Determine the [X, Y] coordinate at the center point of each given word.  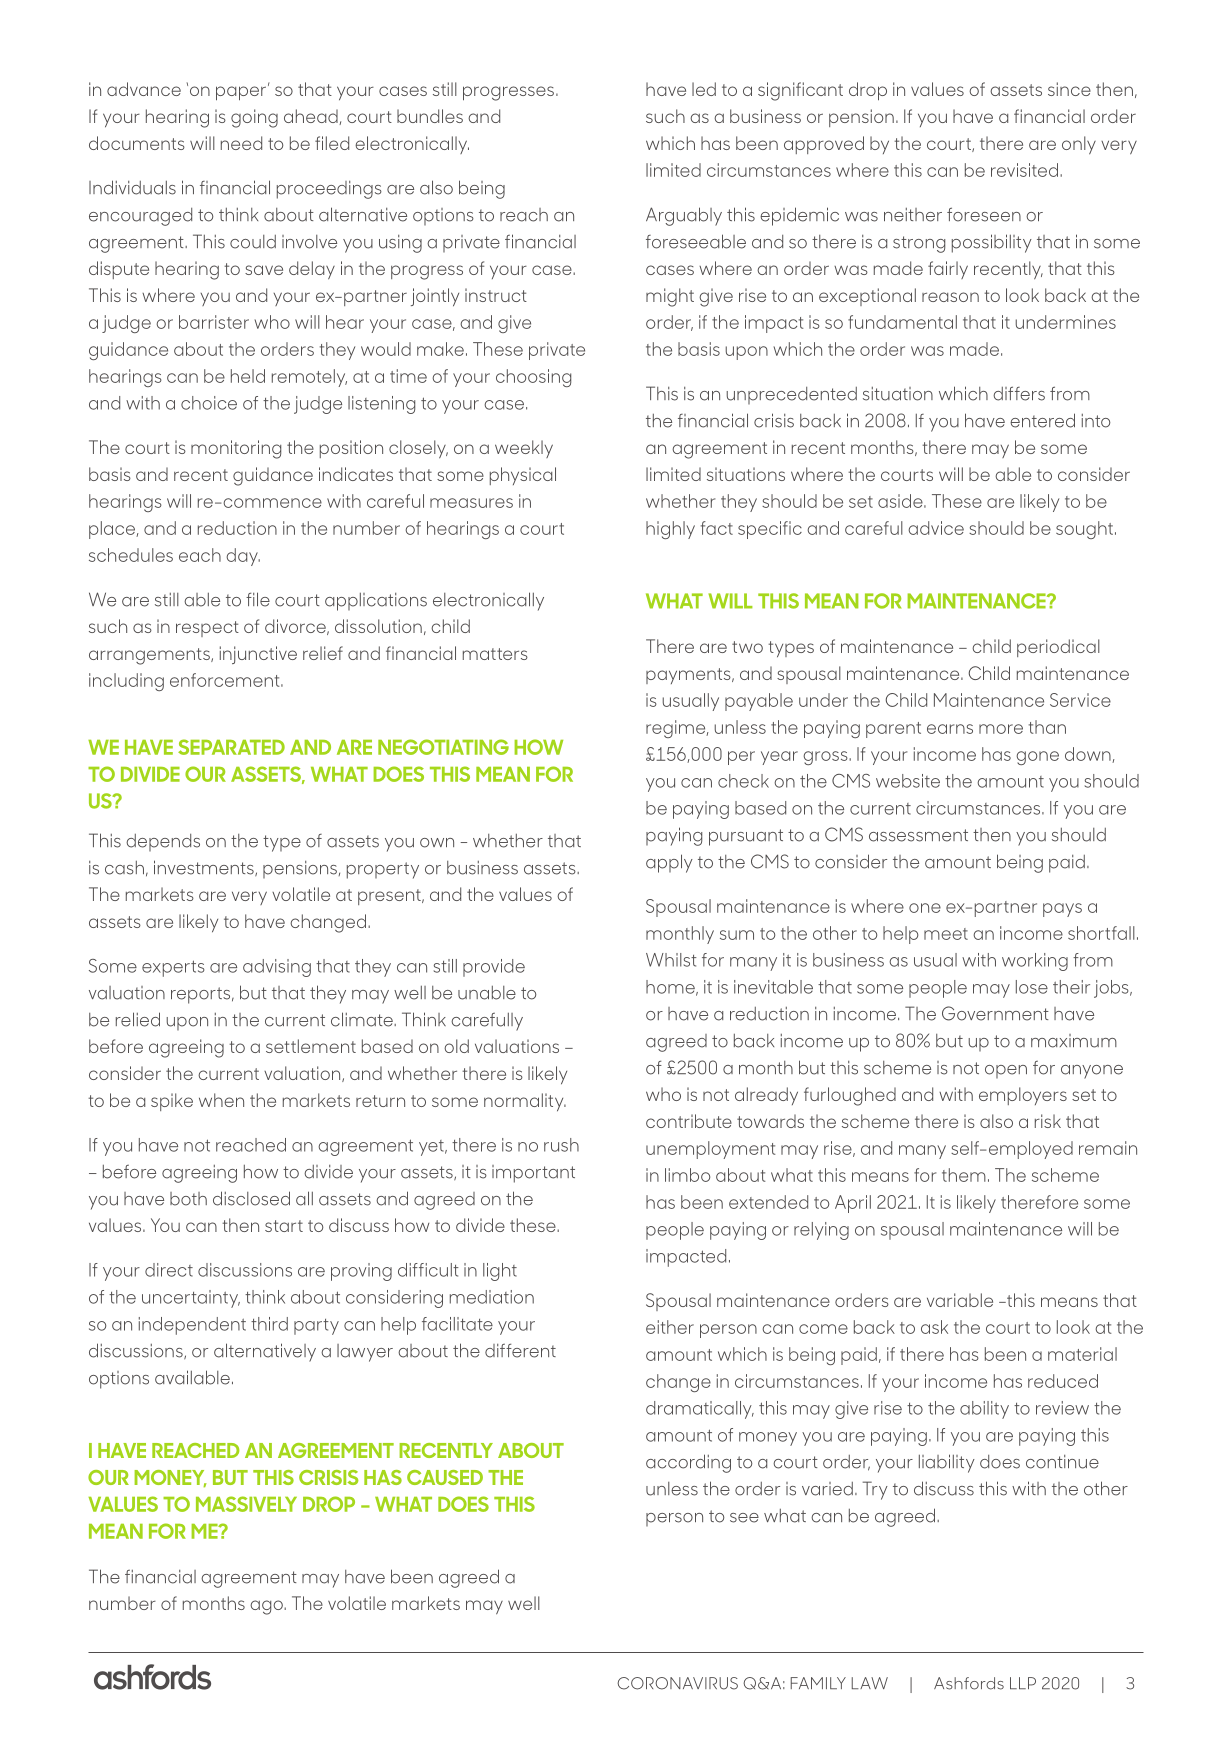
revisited [1024, 170]
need [241, 143]
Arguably [684, 216]
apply [669, 863]
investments [205, 868]
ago [267, 1607]
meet [946, 934]
